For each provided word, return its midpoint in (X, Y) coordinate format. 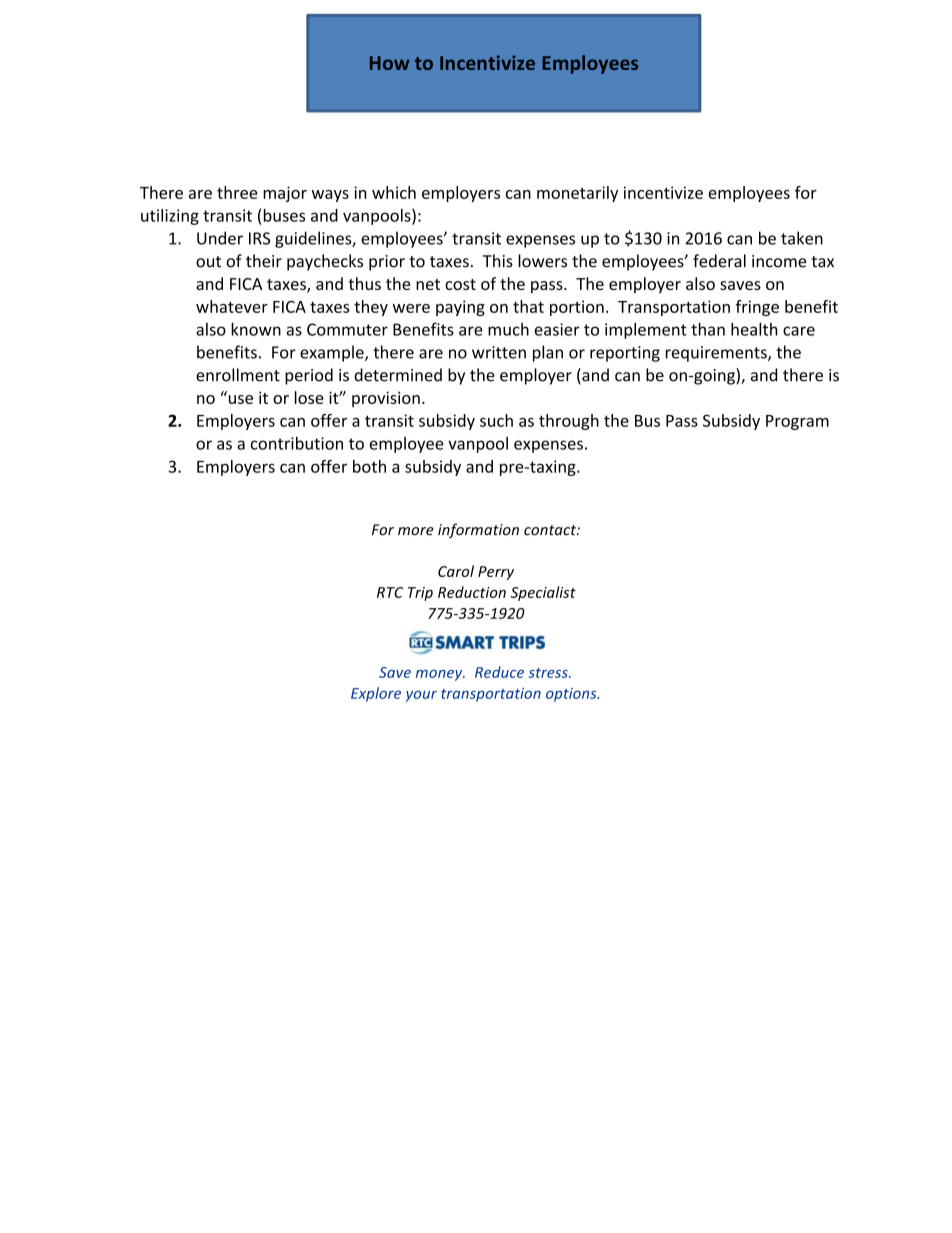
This (498, 261)
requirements (717, 354)
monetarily (577, 194)
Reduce (499, 672)
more (416, 531)
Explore (376, 694)
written (499, 352)
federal (719, 261)
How (390, 63)
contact (551, 530)
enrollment (238, 375)
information (478, 530)
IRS (259, 238)
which (394, 192)
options (572, 695)
